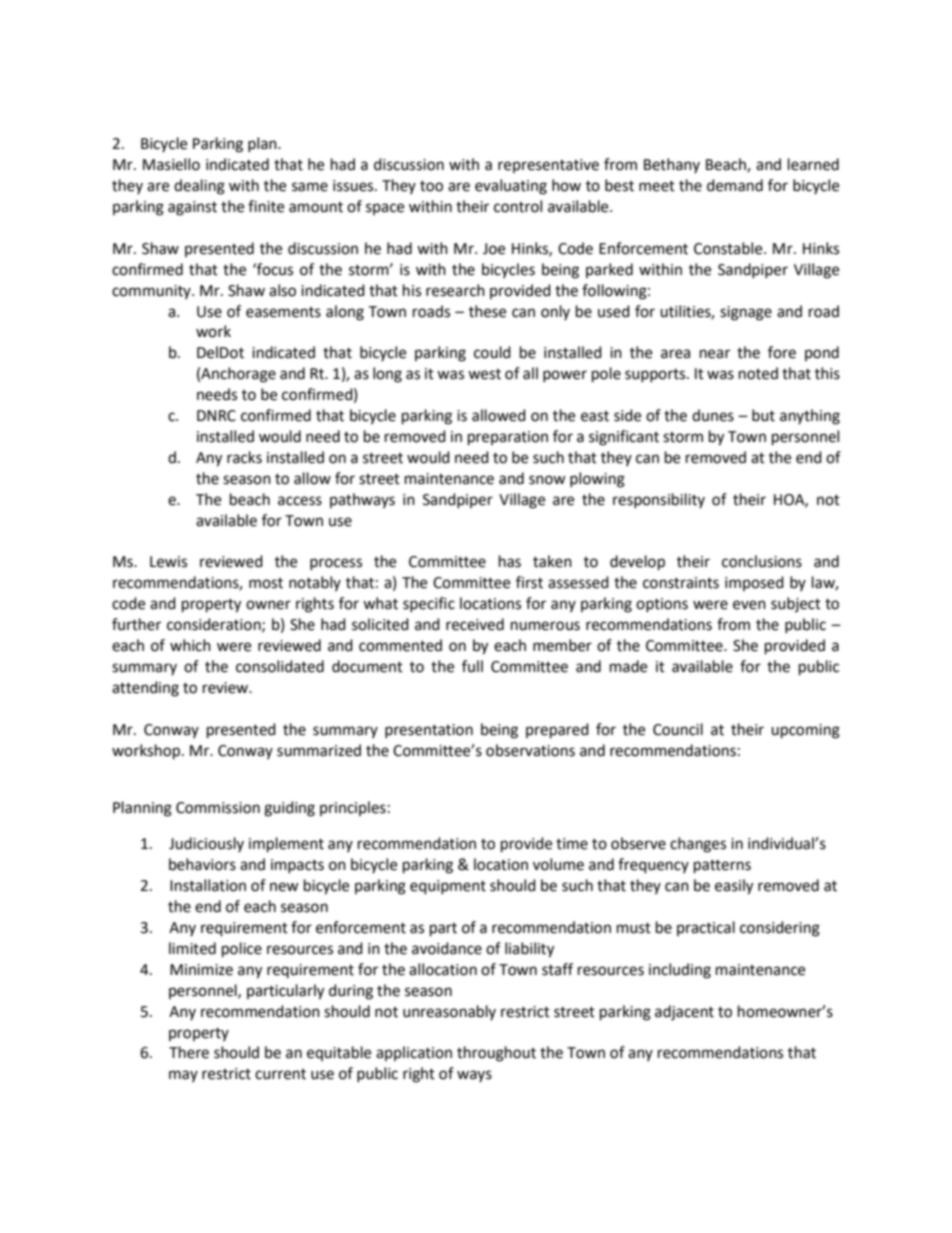 The width and height of the screenshot is (952, 1233). What do you see at coordinates (698, 845) in the screenshot?
I see `changes` at bounding box center [698, 845].
